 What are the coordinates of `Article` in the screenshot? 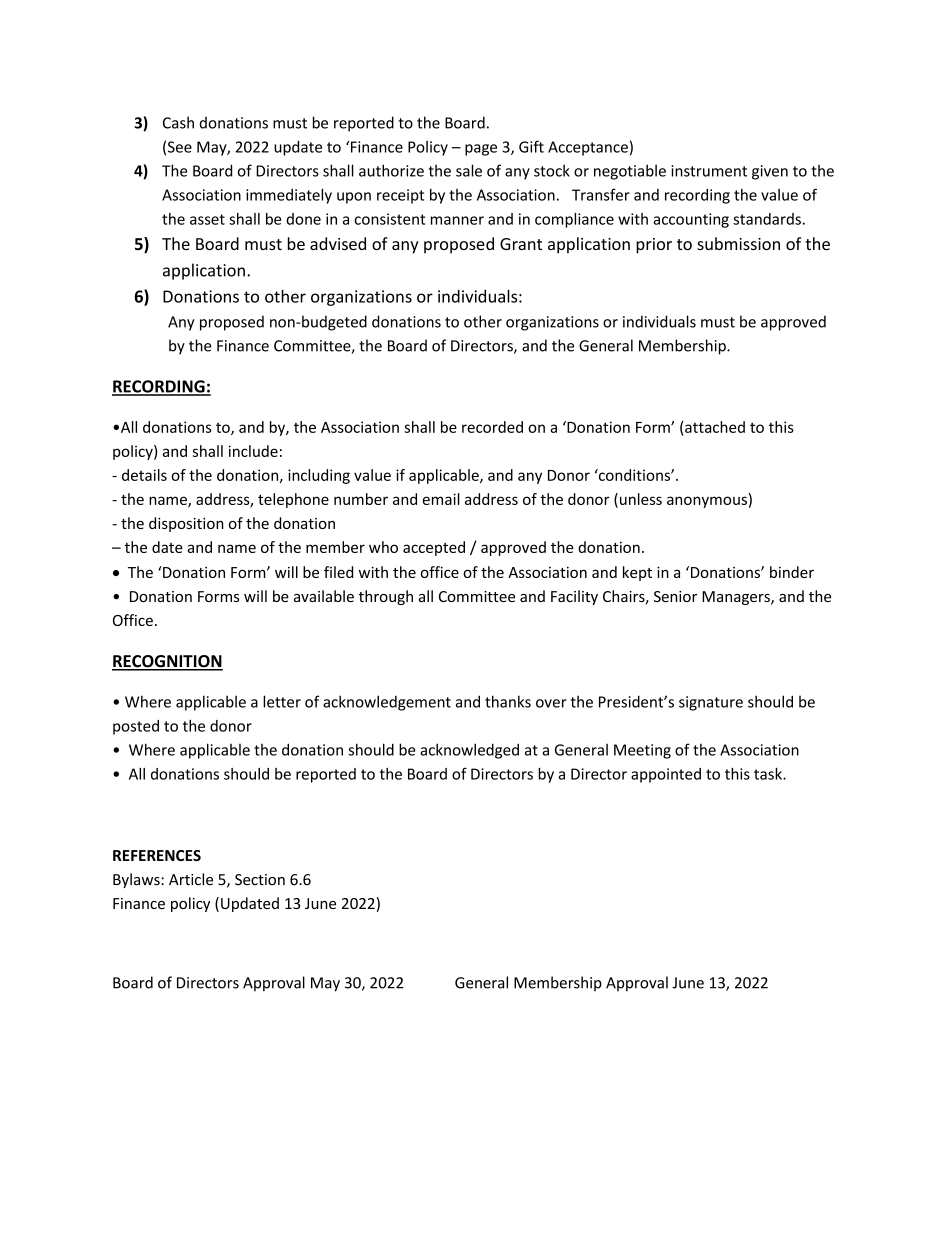 It's located at (191, 879).
